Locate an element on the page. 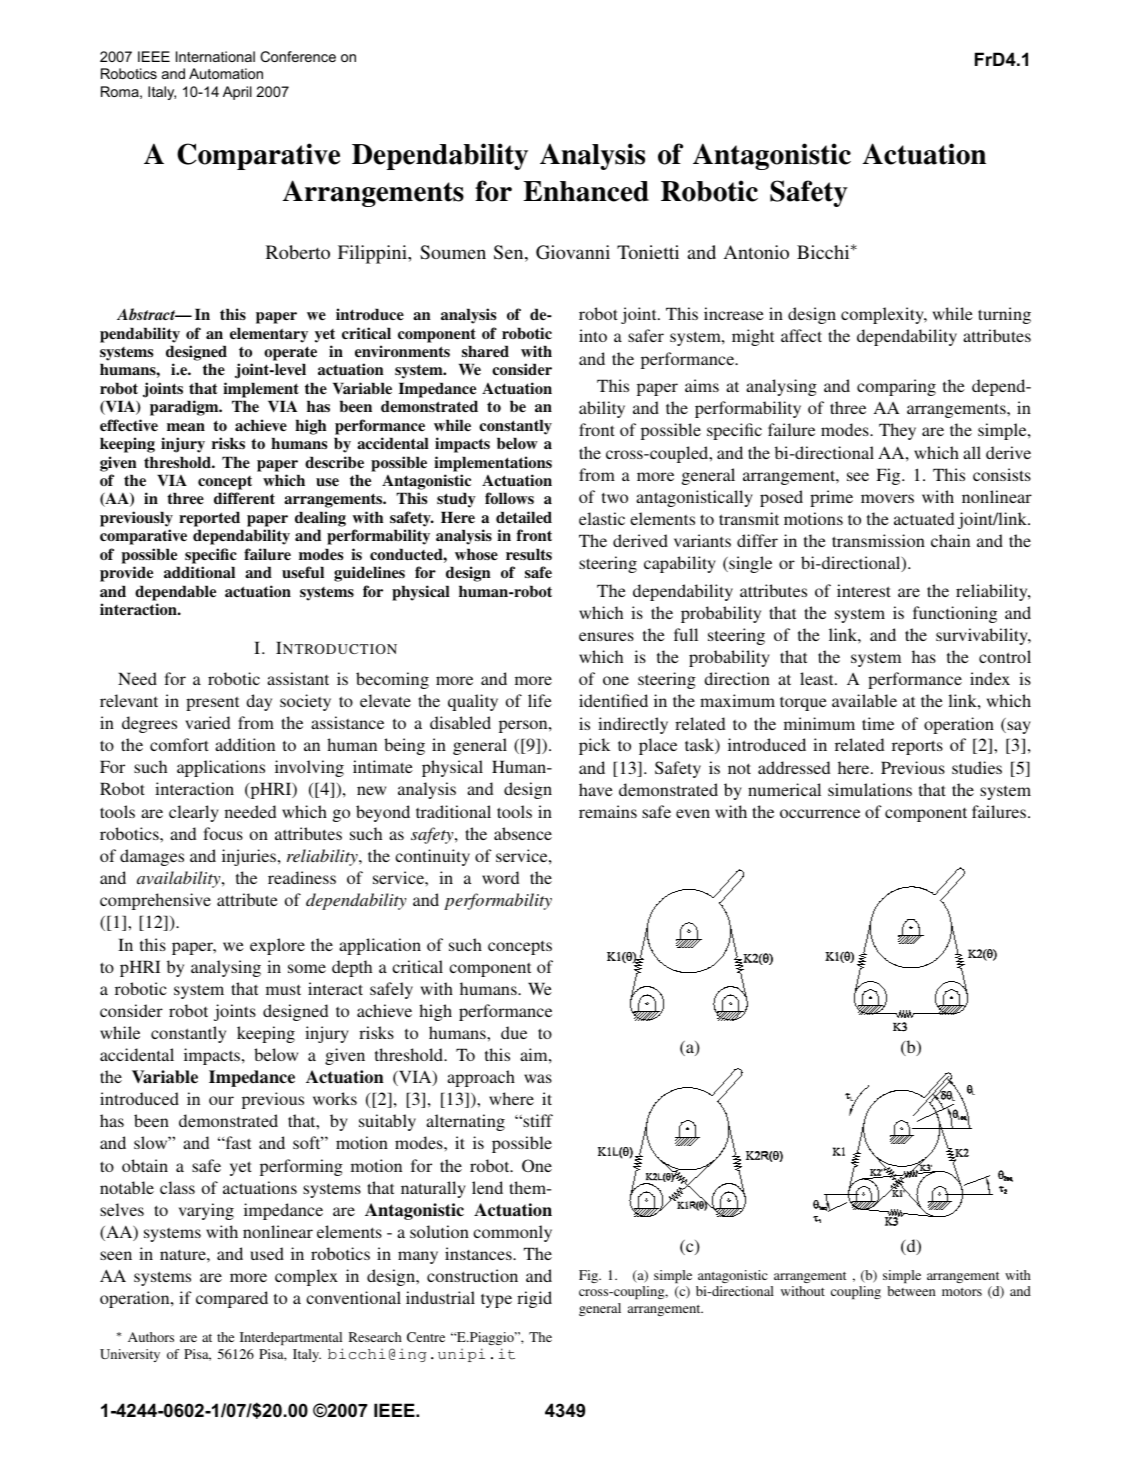  Enhanced is located at coordinates (586, 191).
